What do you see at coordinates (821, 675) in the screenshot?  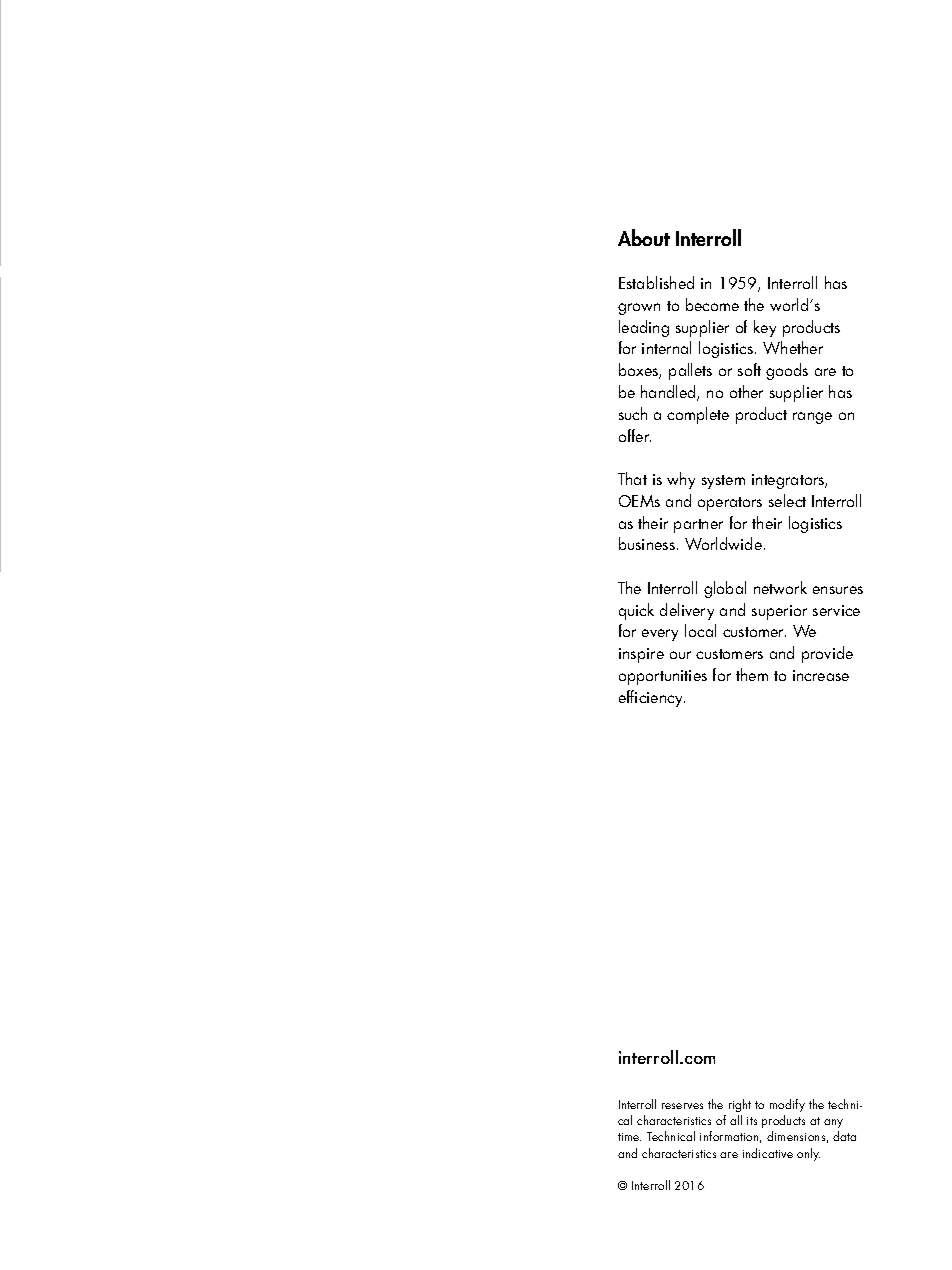 I see `increase` at bounding box center [821, 675].
